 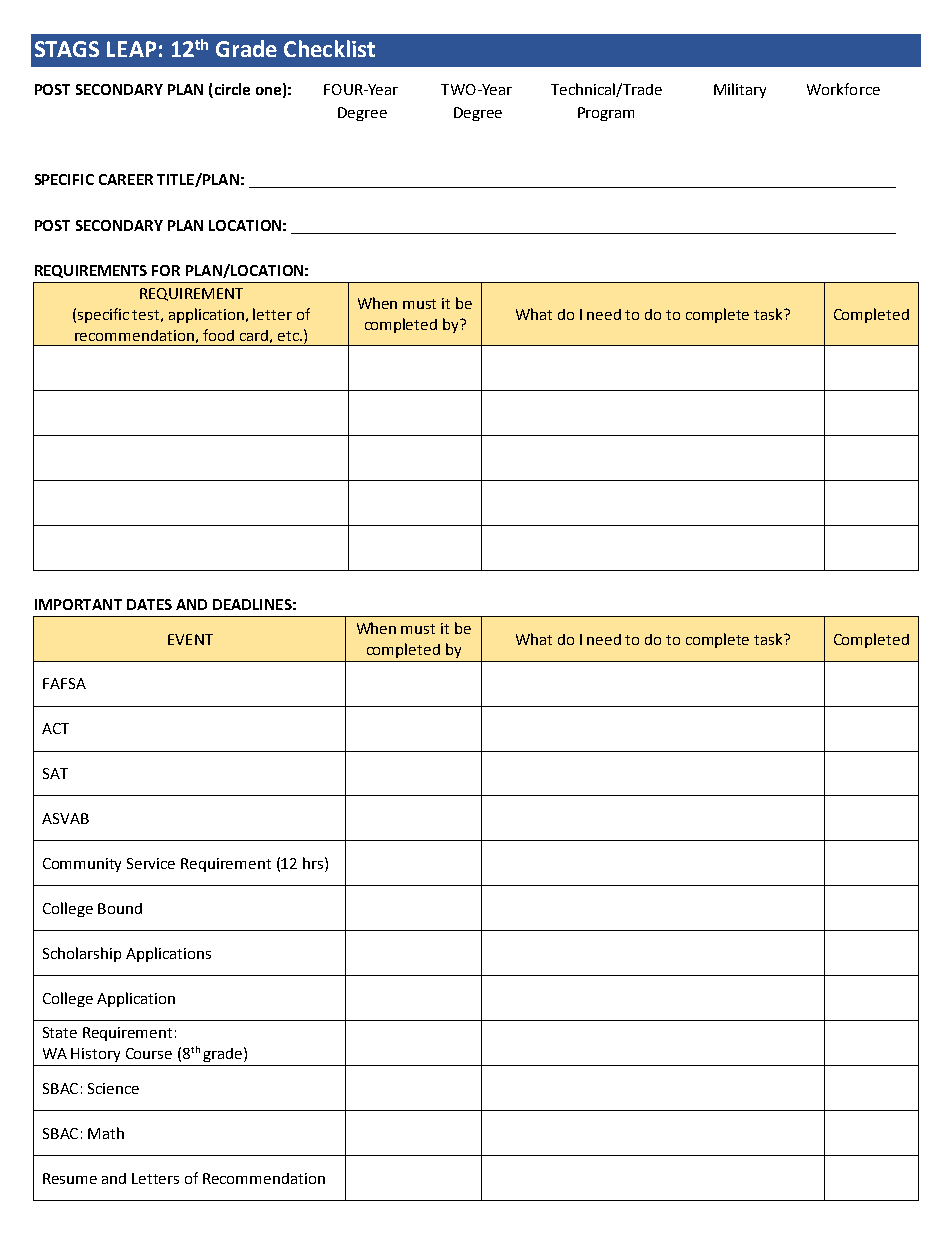 What do you see at coordinates (106, 1133) in the page?
I see `Math` at bounding box center [106, 1133].
